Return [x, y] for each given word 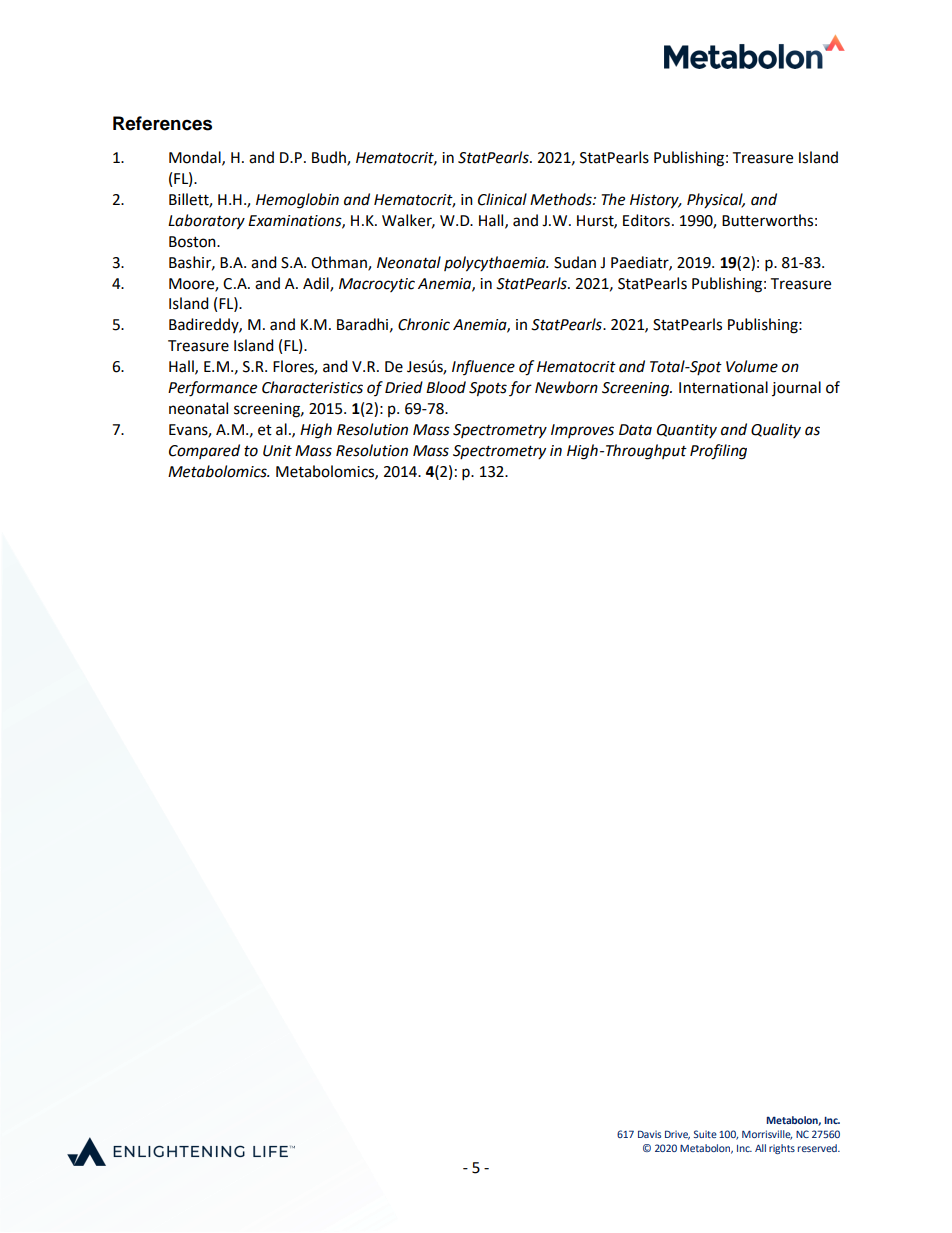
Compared [204, 451]
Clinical [502, 199]
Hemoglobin [297, 201]
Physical [716, 201]
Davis [649, 1134]
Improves [582, 431]
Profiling [718, 452]
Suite [705, 1134]
